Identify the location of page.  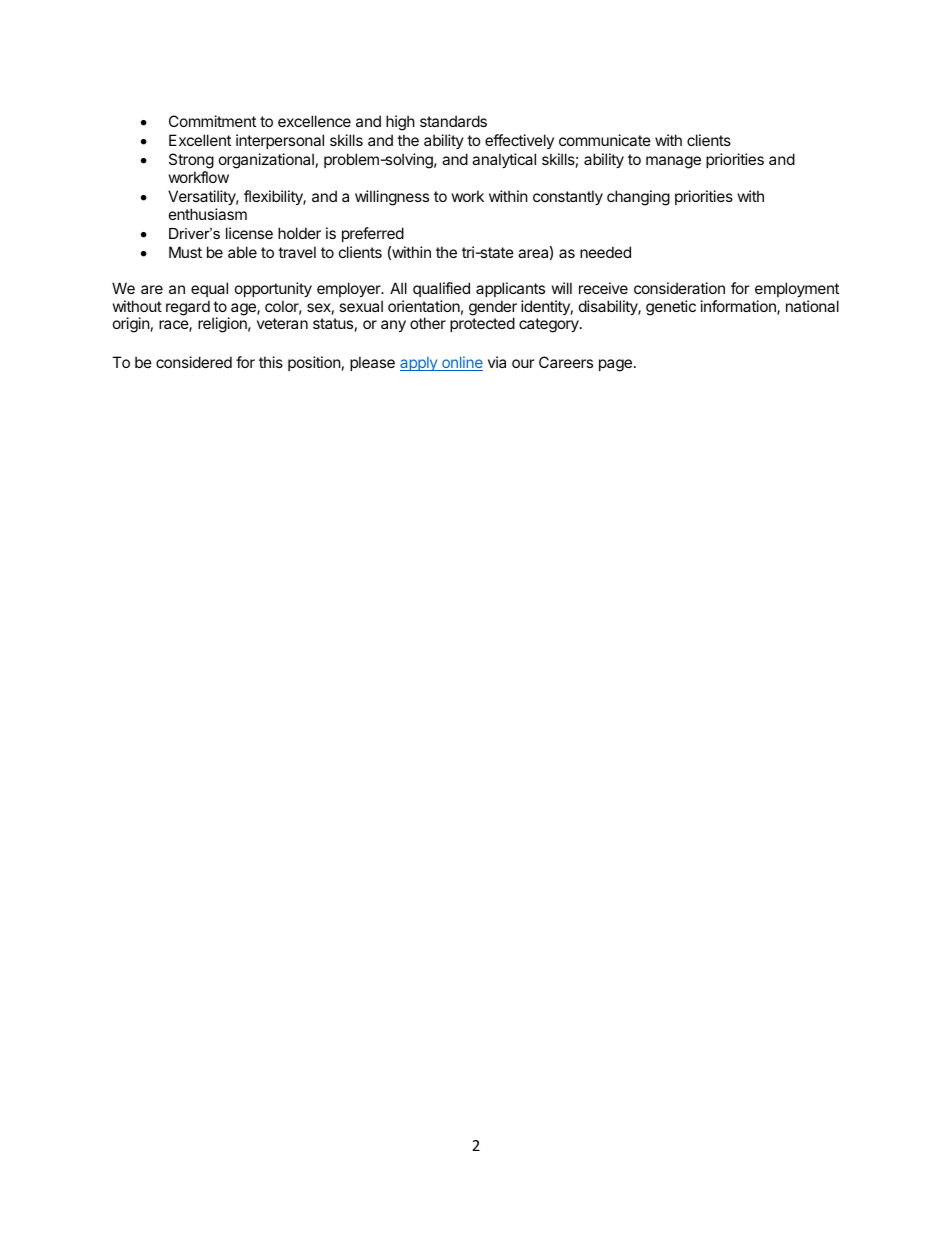
(615, 365).
